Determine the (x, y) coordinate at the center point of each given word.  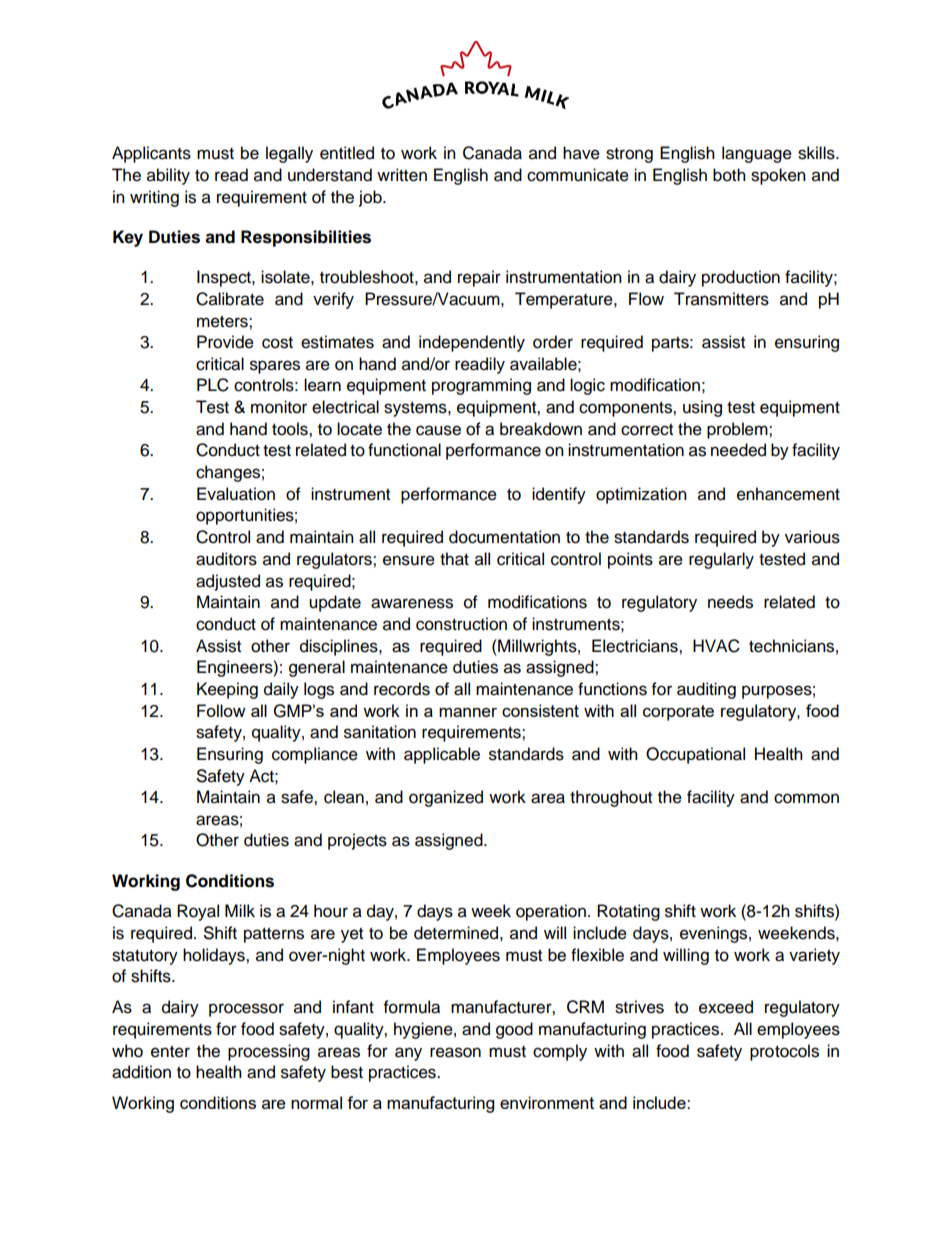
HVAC (716, 646)
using (702, 408)
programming (481, 386)
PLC (213, 385)
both (729, 175)
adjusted (228, 582)
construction (461, 624)
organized (446, 798)
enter (170, 1052)
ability (168, 176)
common (806, 798)
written (402, 175)
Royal (198, 912)
